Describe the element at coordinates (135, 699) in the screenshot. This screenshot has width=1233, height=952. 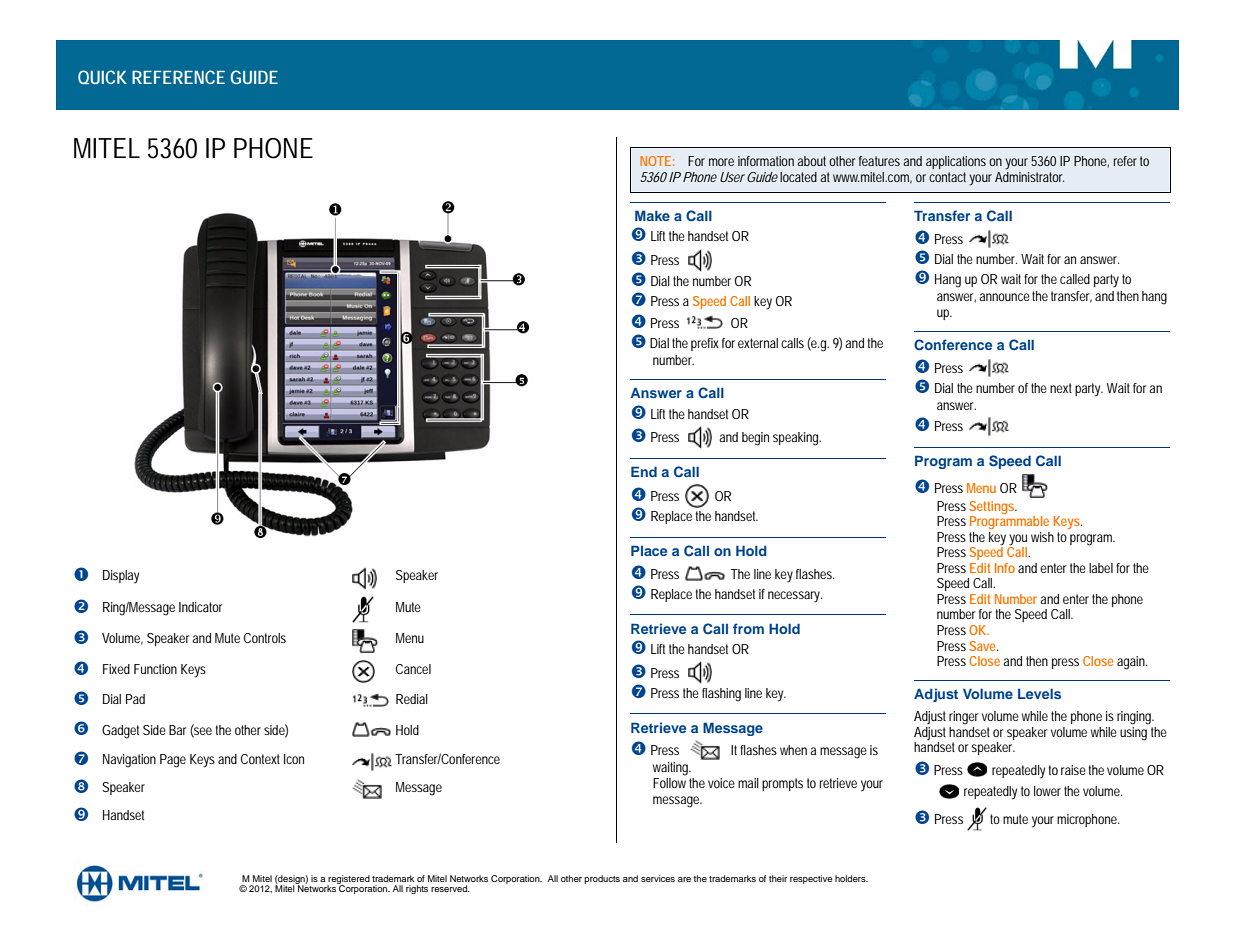
I see `Pad` at that location.
